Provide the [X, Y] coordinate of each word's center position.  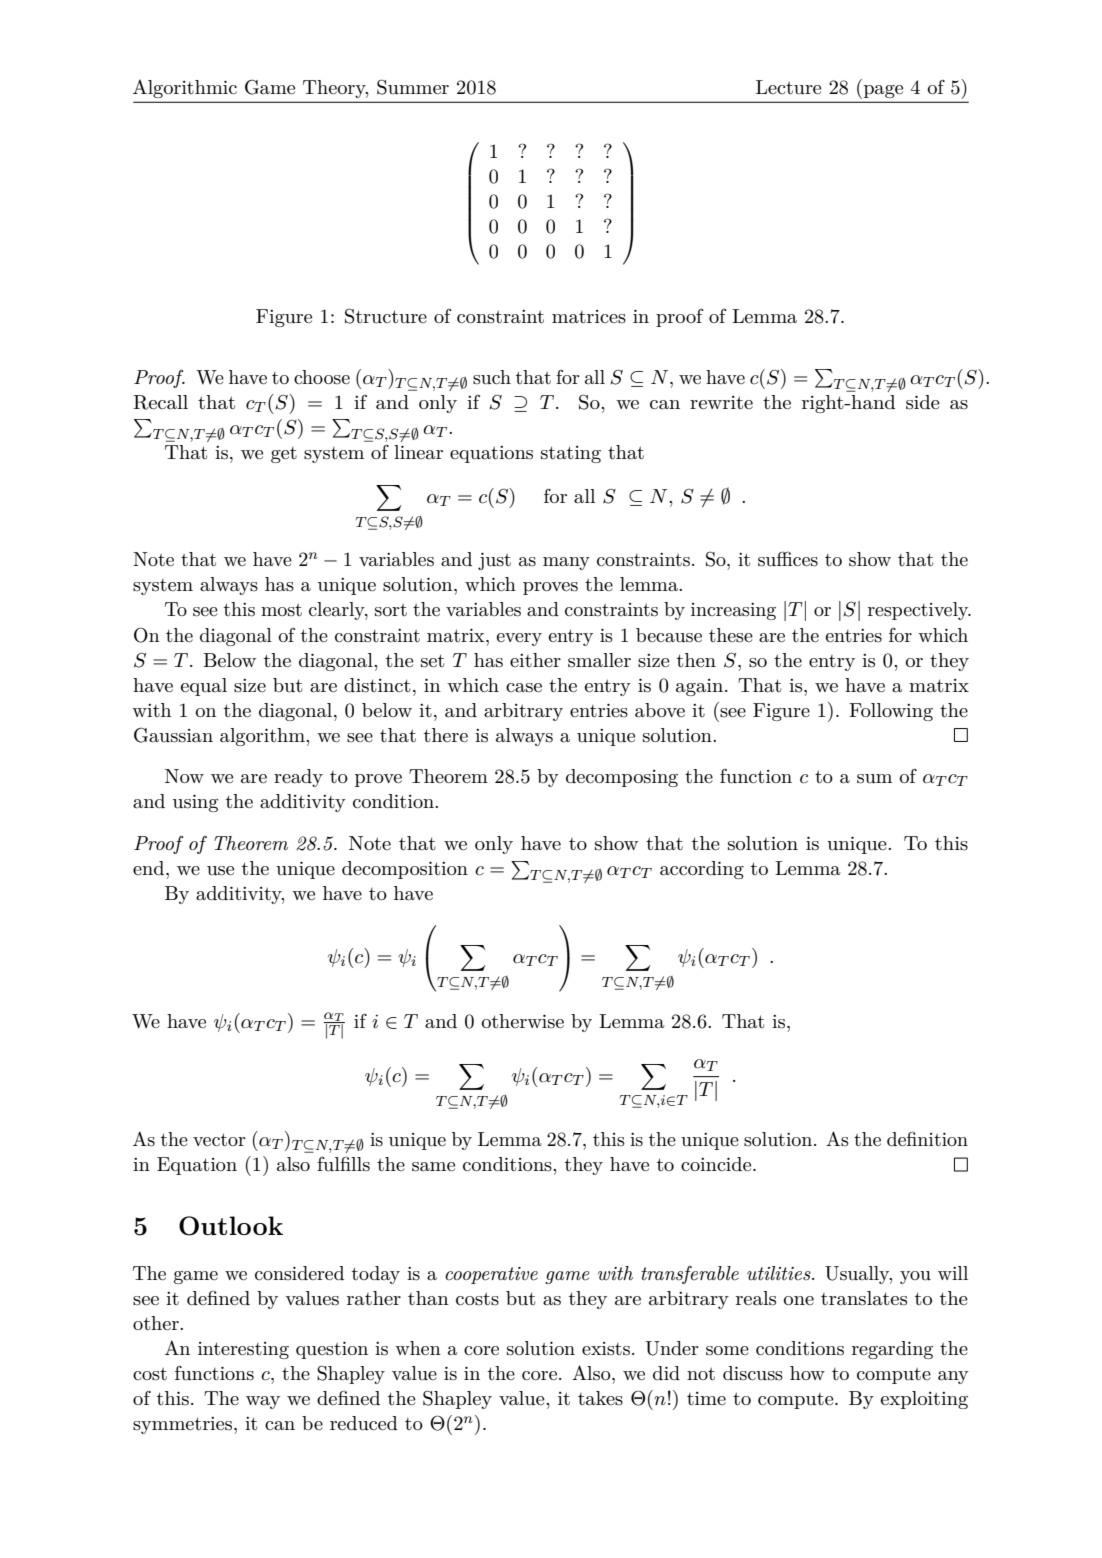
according [702, 870]
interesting [243, 1350]
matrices [589, 317]
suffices [788, 559]
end [150, 868]
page [883, 91]
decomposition [405, 870]
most [281, 610]
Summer [413, 87]
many [566, 563]
